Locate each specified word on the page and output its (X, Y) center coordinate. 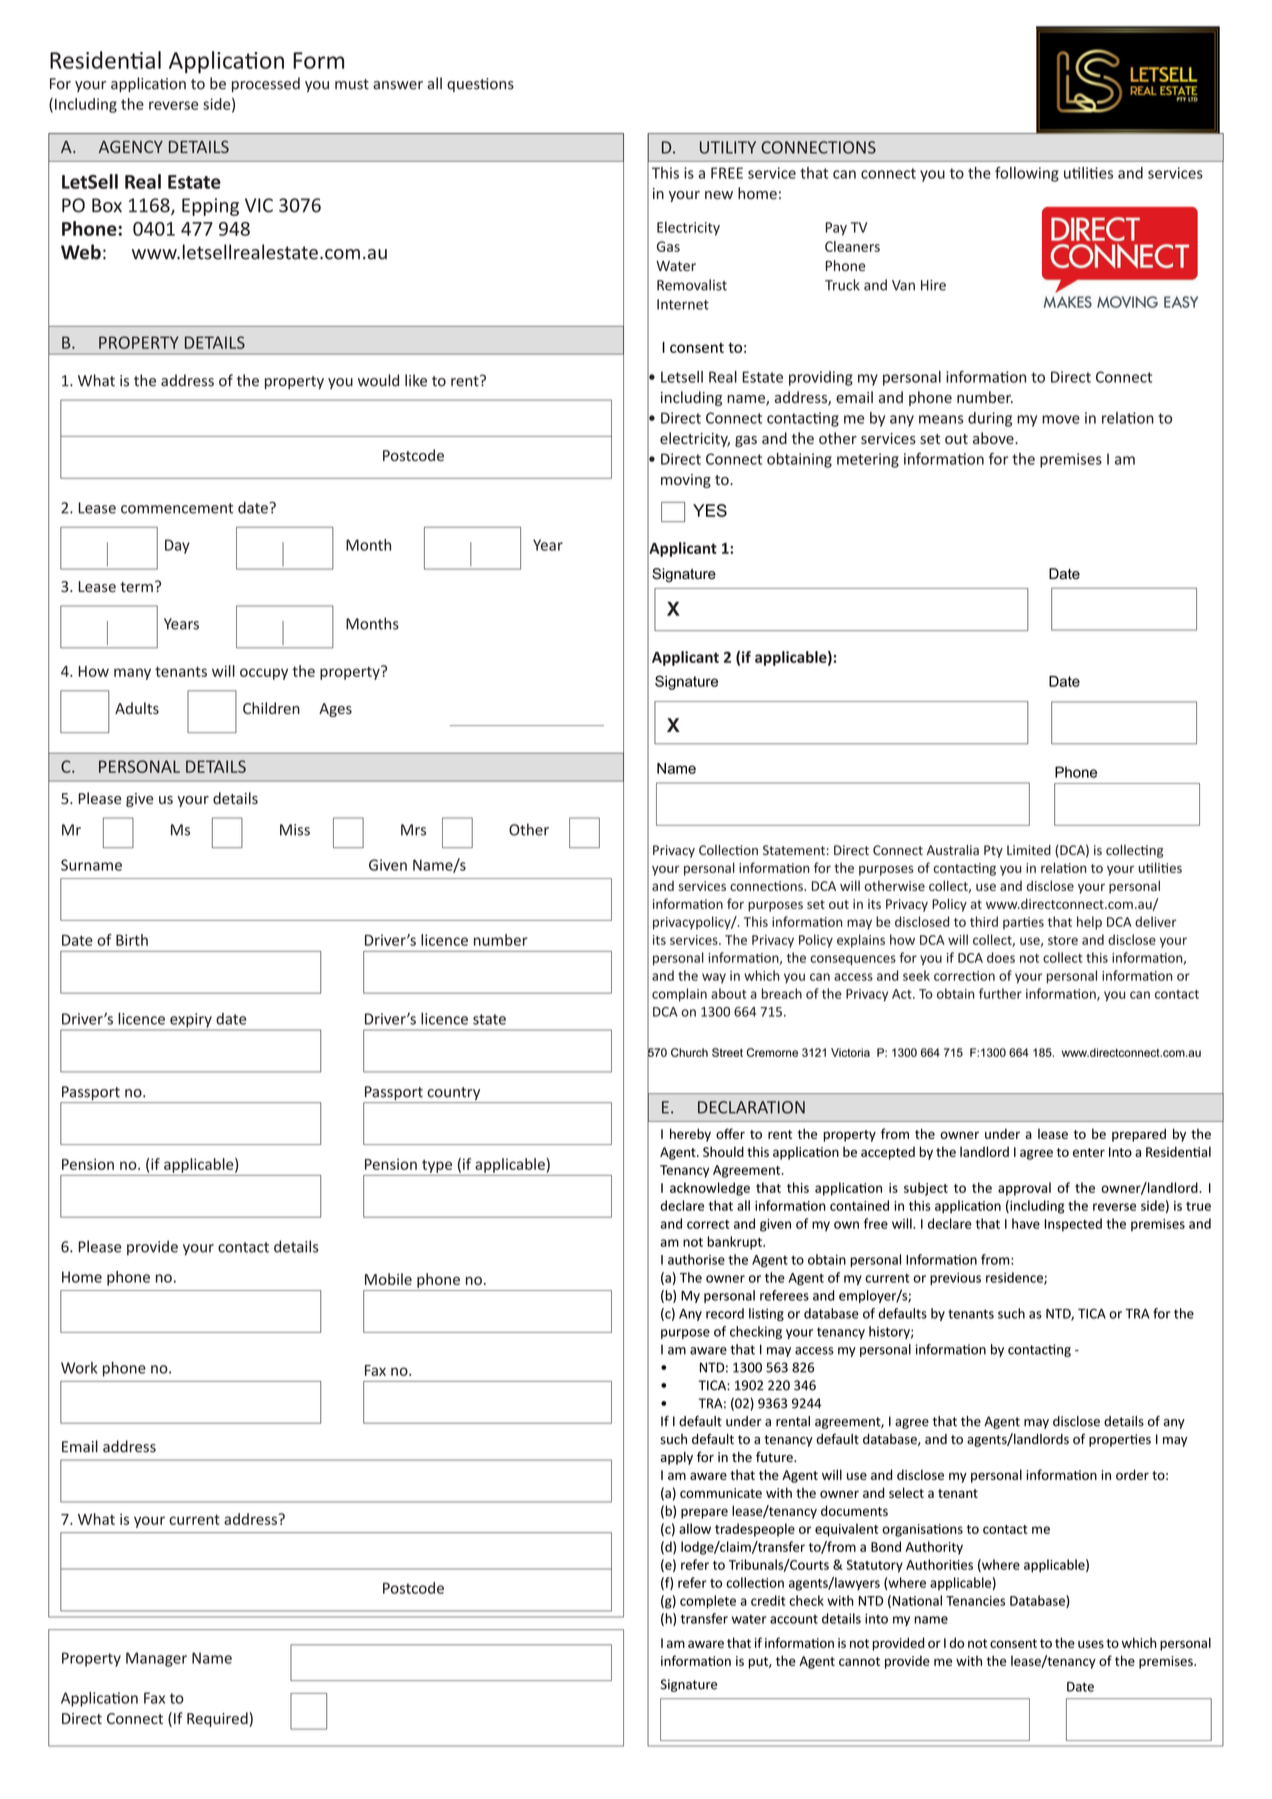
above (994, 438)
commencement (177, 508)
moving (686, 481)
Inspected (1073, 1225)
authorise (696, 1259)
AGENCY (131, 146)
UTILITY (728, 147)
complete (708, 1602)
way (714, 978)
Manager (156, 1659)
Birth (132, 940)
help (1089, 923)
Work (79, 1368)
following (1027, 174)
